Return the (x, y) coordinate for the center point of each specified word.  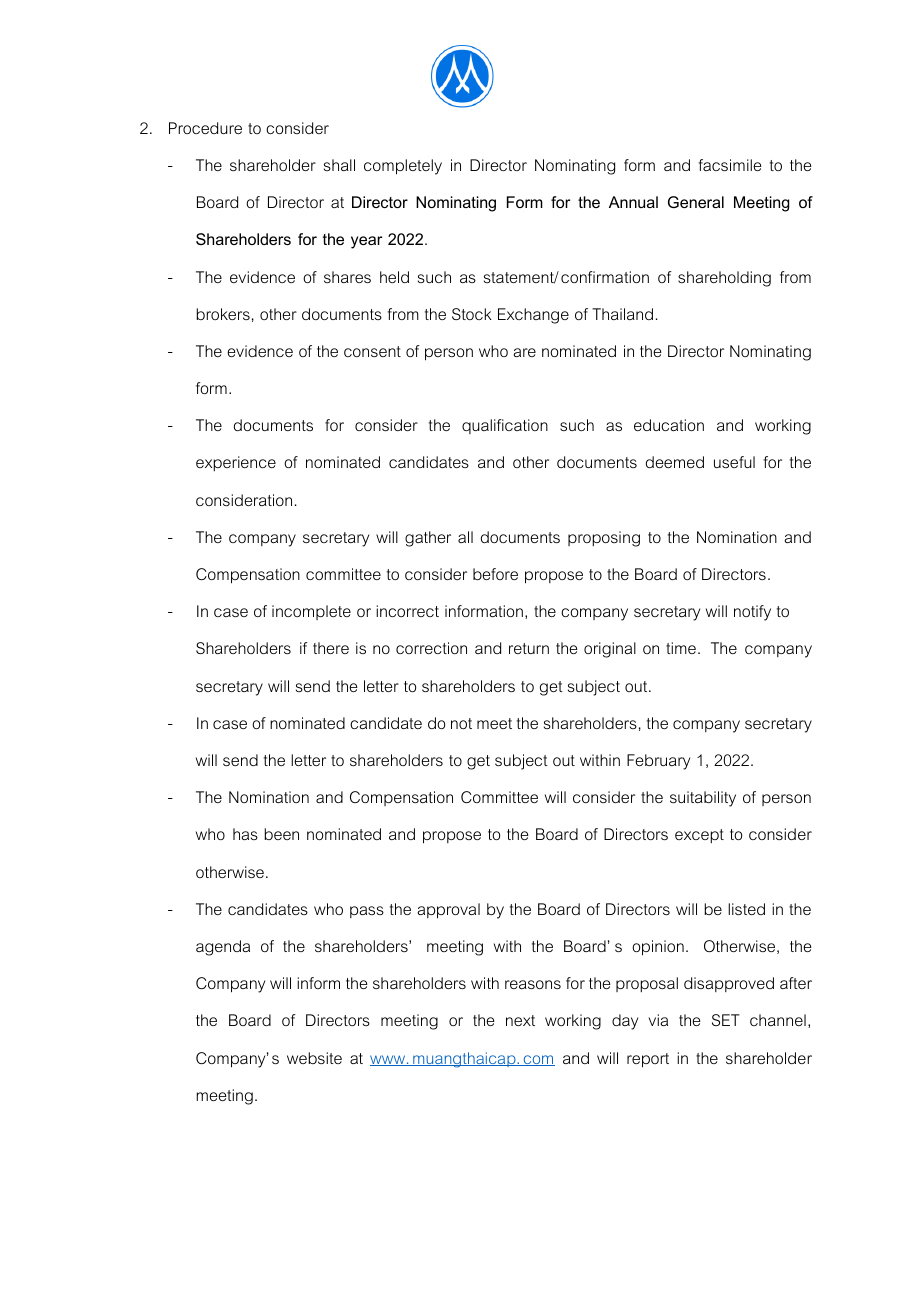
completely (403, 167)
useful (734, 462)
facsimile (730, 165)
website (314, 1058)
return (529, 648)
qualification (505, 426)
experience (236, 463)
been (281, 834)
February (658, 762)
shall (339, 165)
